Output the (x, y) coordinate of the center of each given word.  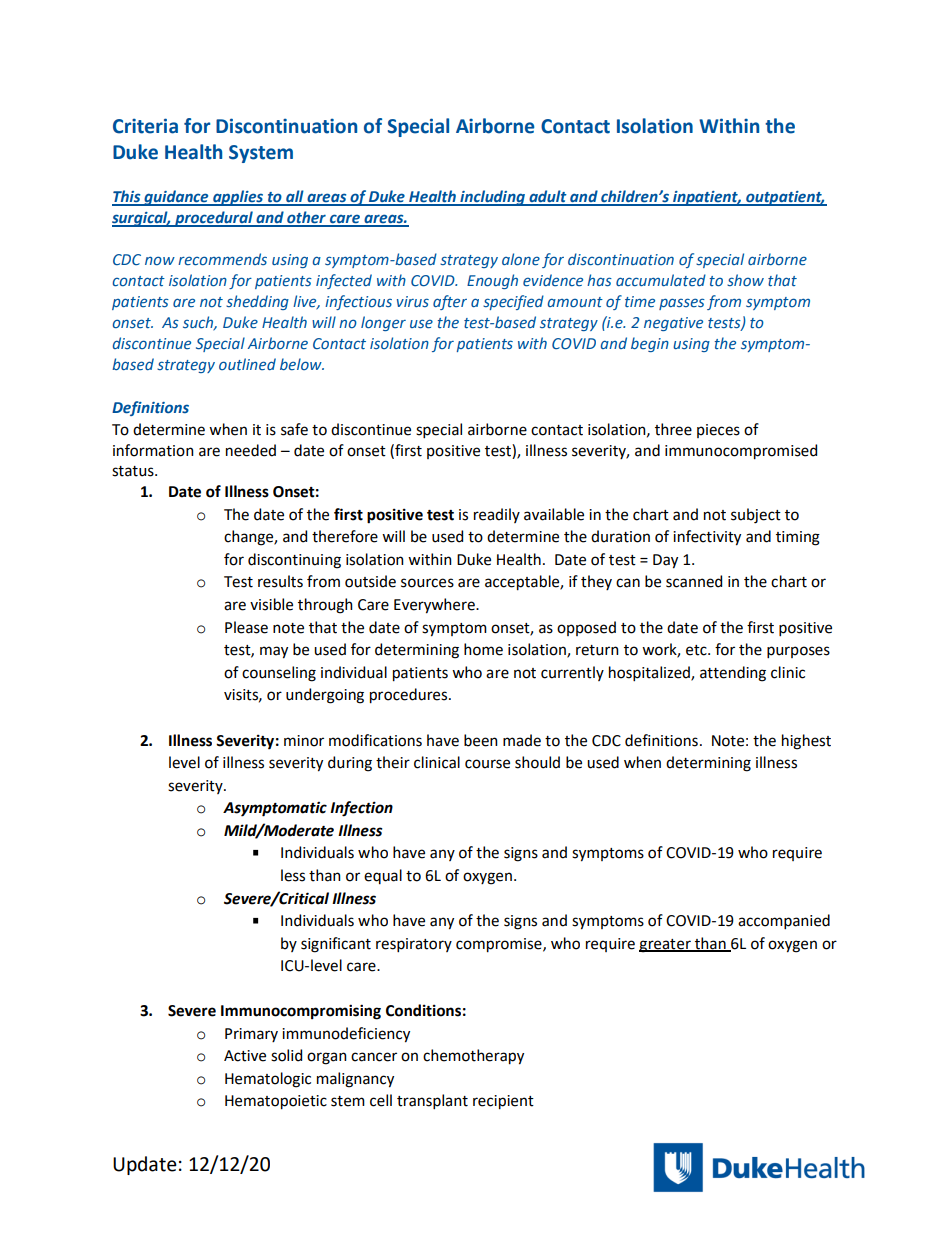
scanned (694, 581)
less (293, 875)
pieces (718, 431)
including (492, 198)
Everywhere (435, 606)
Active (245, 1056)
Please (246, 627)
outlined (247, 364)
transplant (432, 1101)
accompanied (784, 921)
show (745, 280)
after (450, 302)
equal (383, 876)
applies (238, 198)
